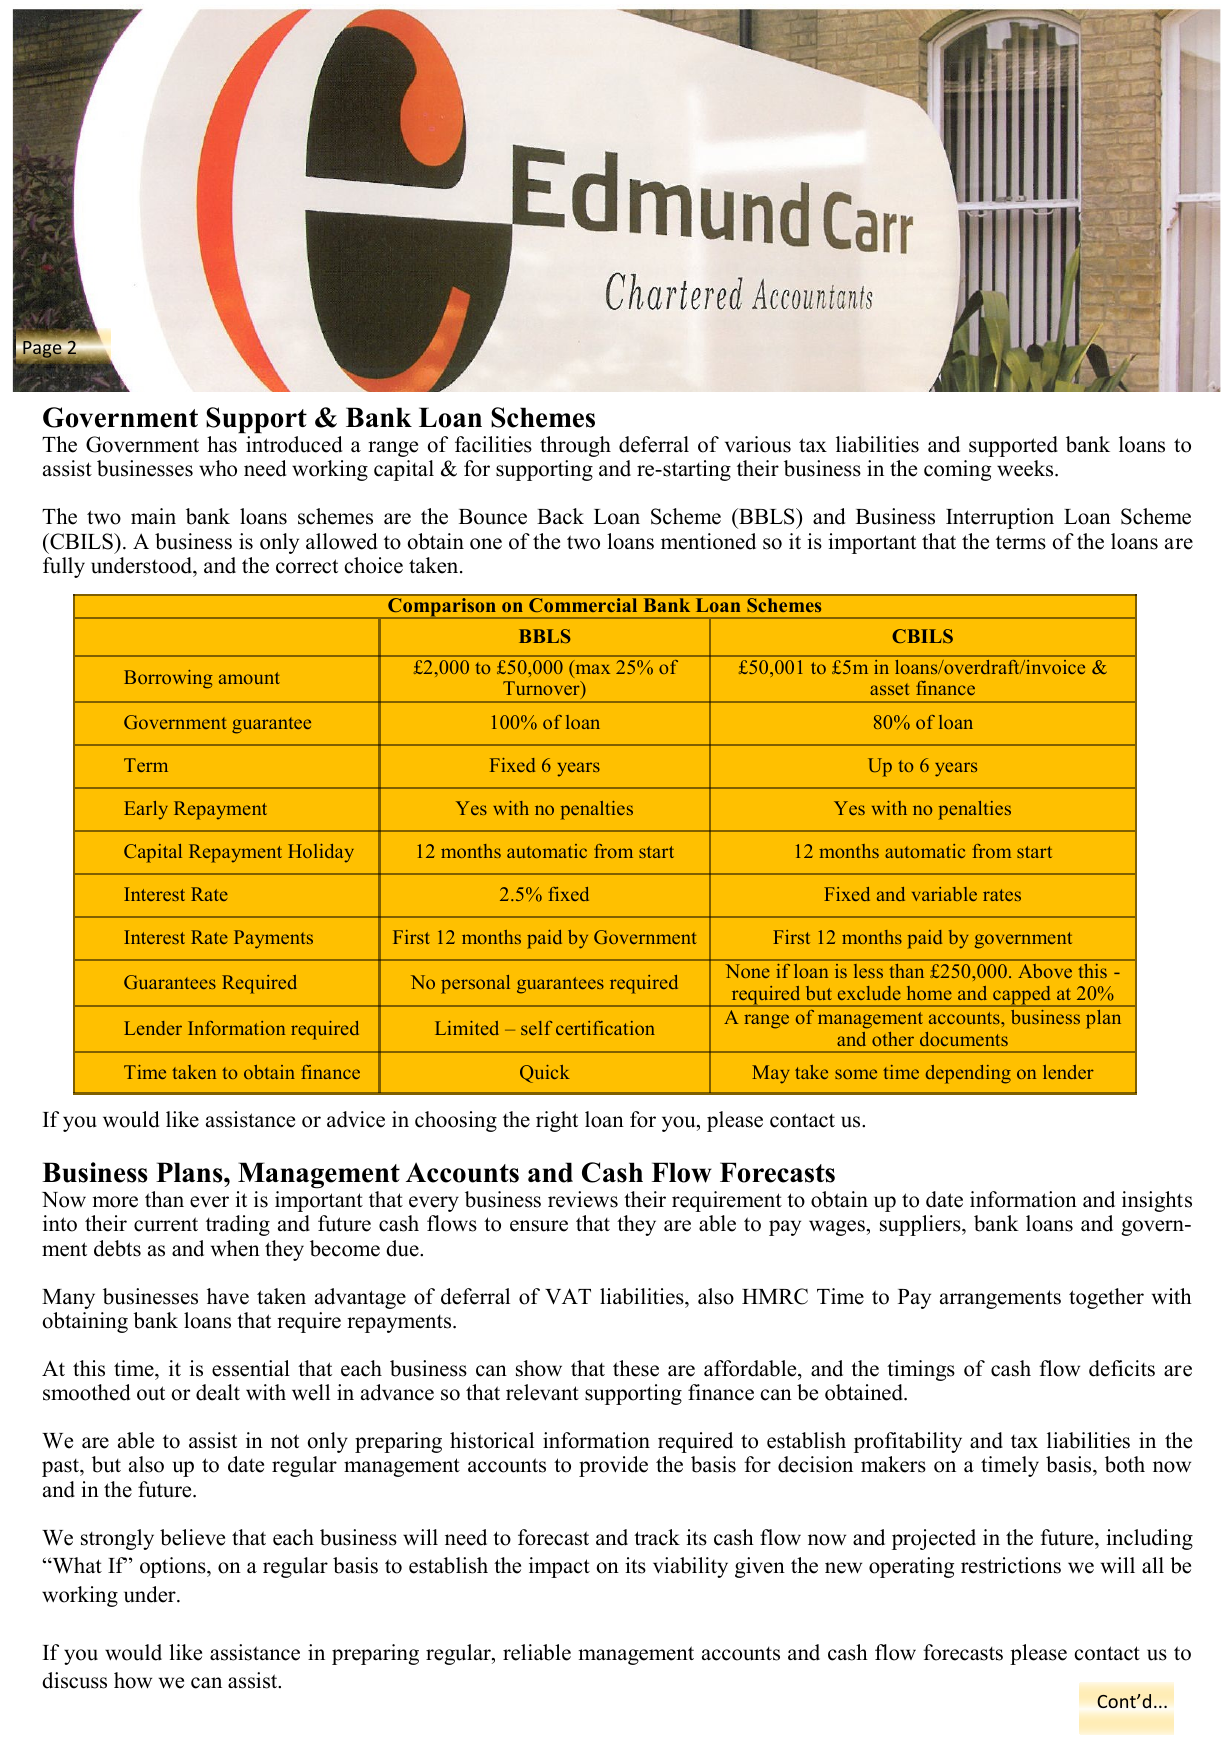  What do you see at coordinates (636, 1368) in the screenshot?
I see `these` at bounding box center [636, 1368].
